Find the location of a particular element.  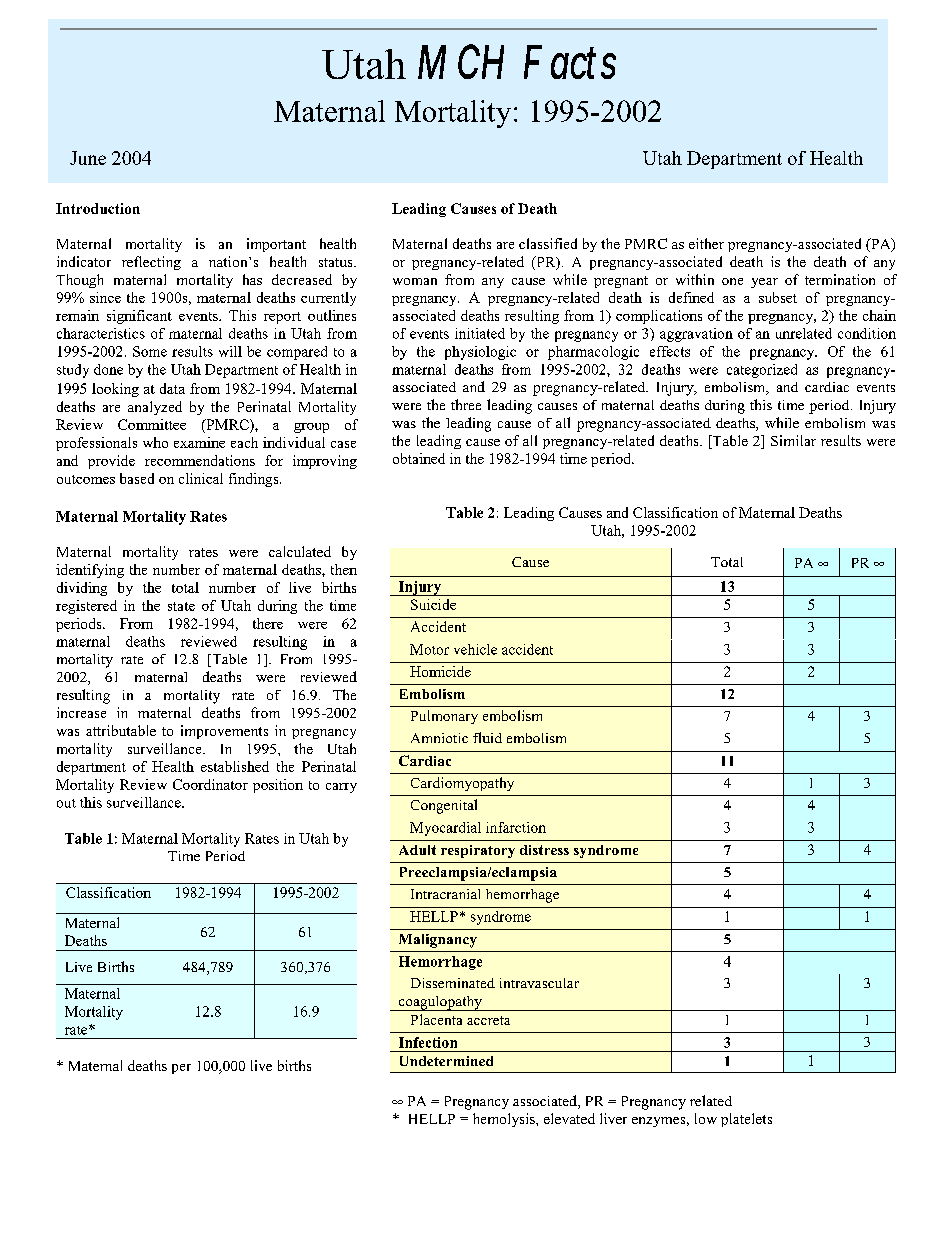

MCH is located at coordinates (461, 61).
